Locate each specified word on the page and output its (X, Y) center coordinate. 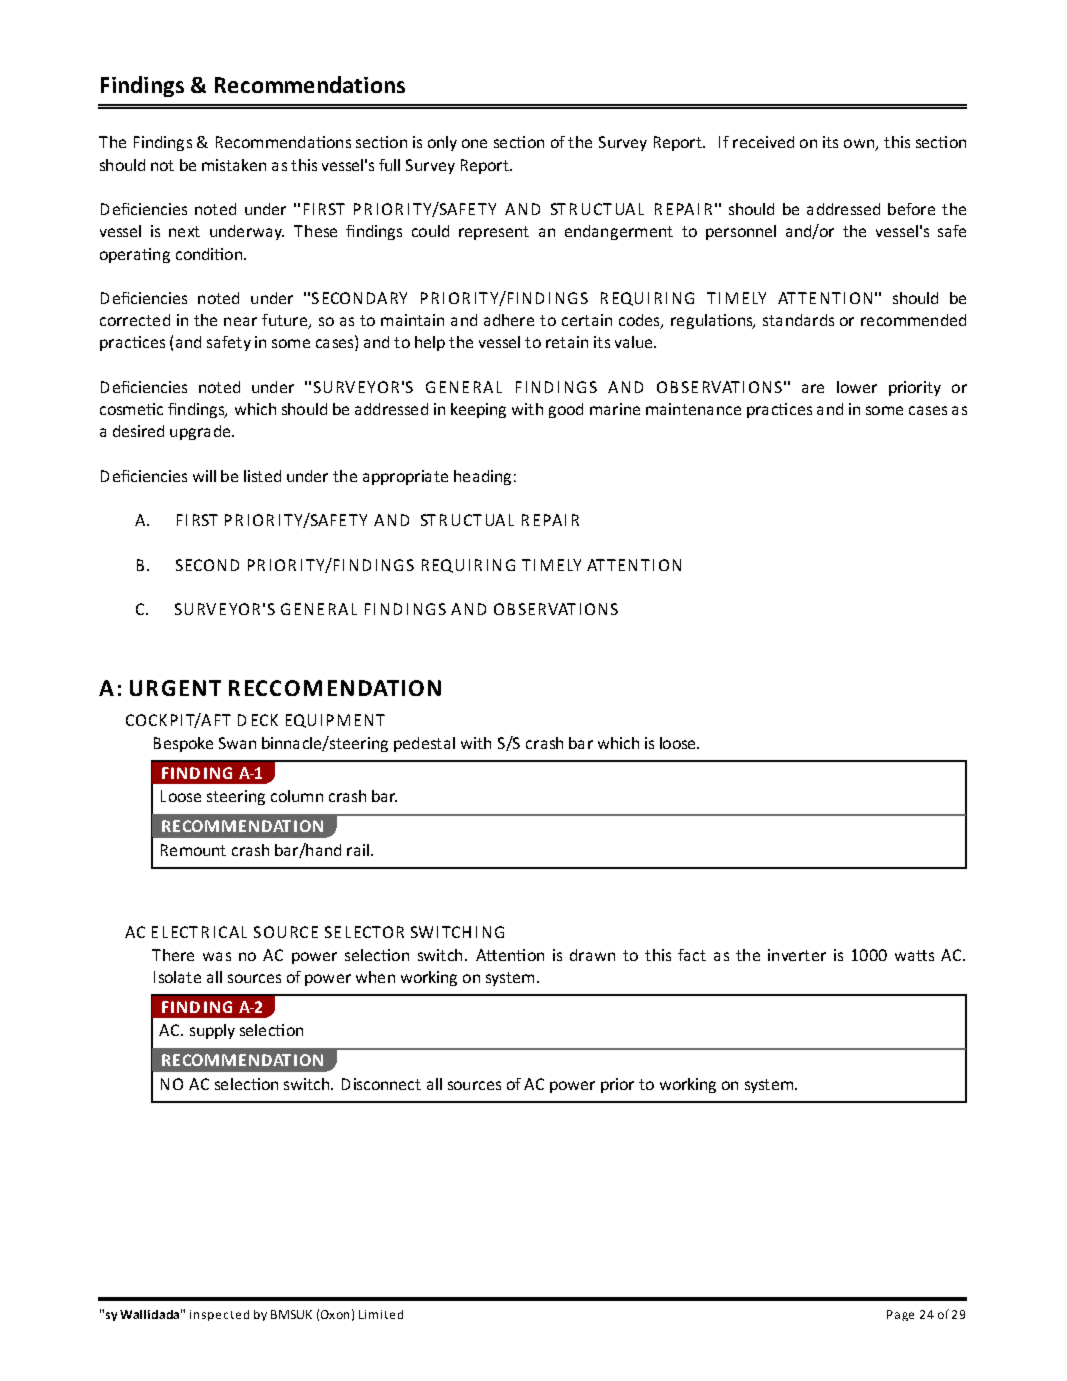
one (474, 143)
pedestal (424, 744)
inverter (797, 955)
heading (482, 477)
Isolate (177, 977)
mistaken (234, 165)
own (860, 145)
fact (692, 955)
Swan (237, 743)
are (813, 388)
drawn (592, 955)
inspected (219, 1315)
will (204, 476)
